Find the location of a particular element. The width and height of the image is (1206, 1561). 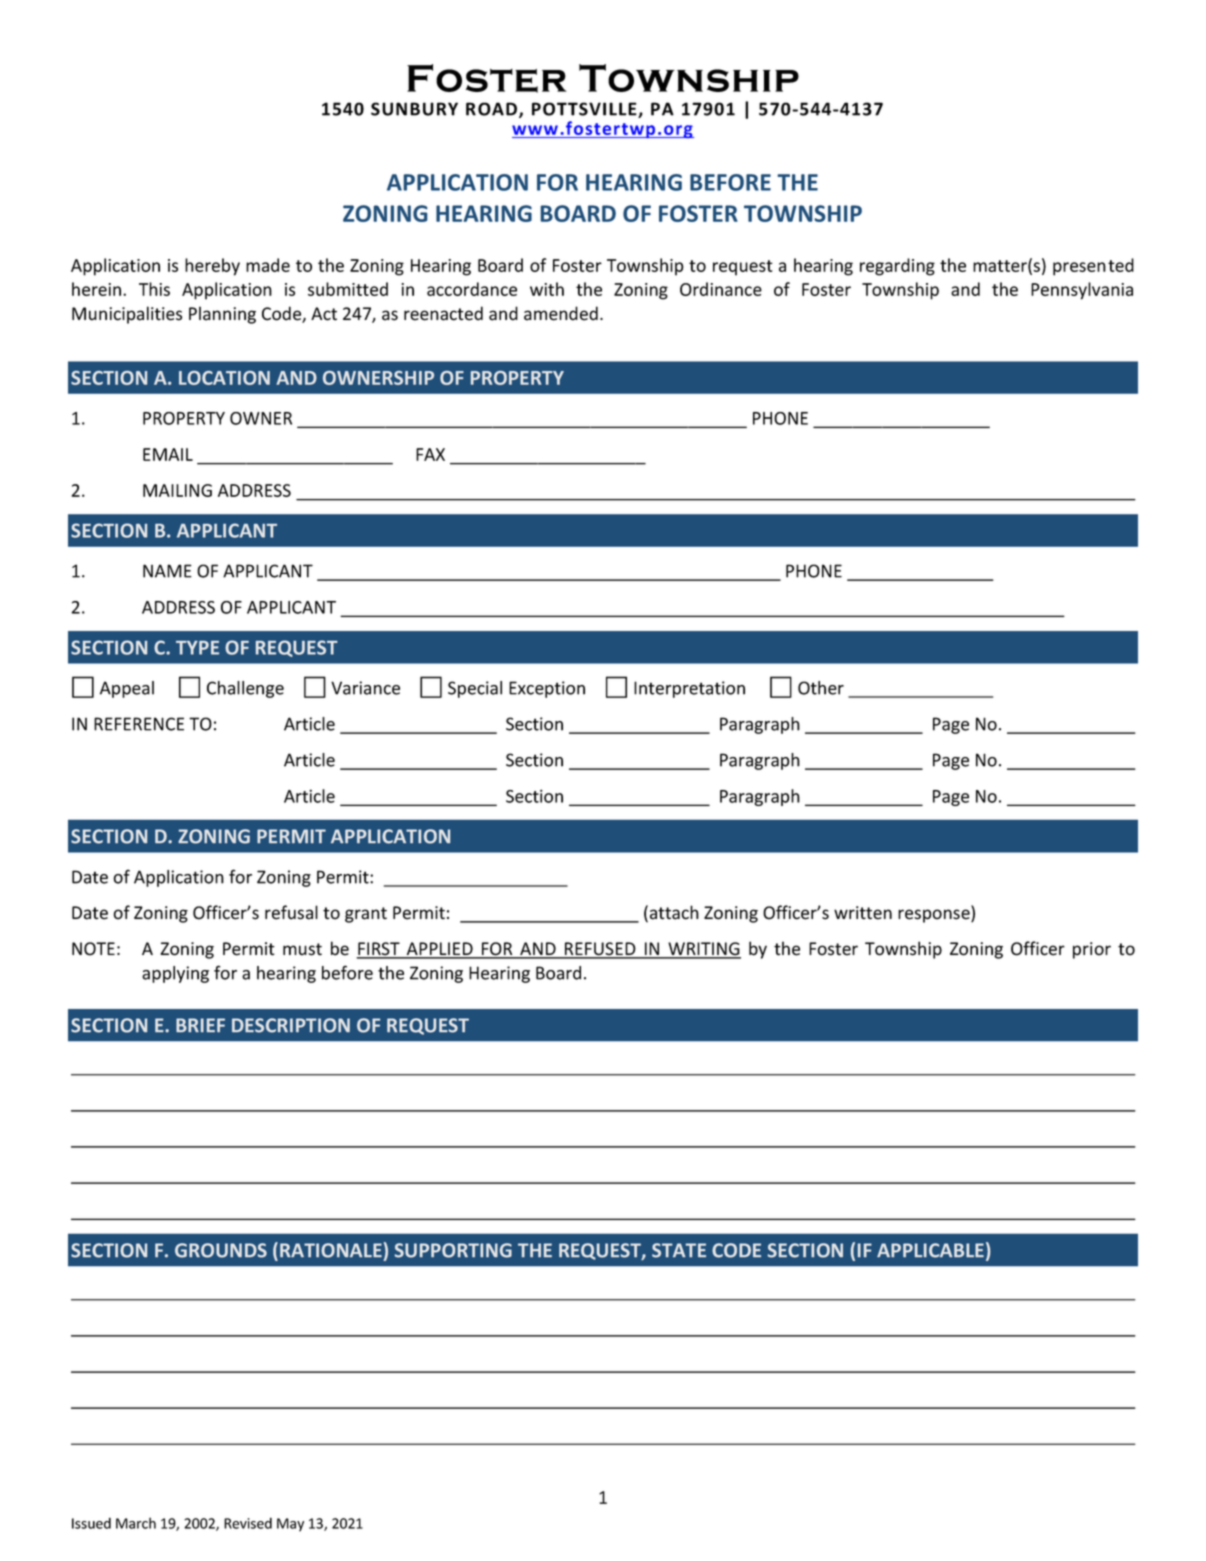

APPLICABLE is located at coordinates (930, 1250).
